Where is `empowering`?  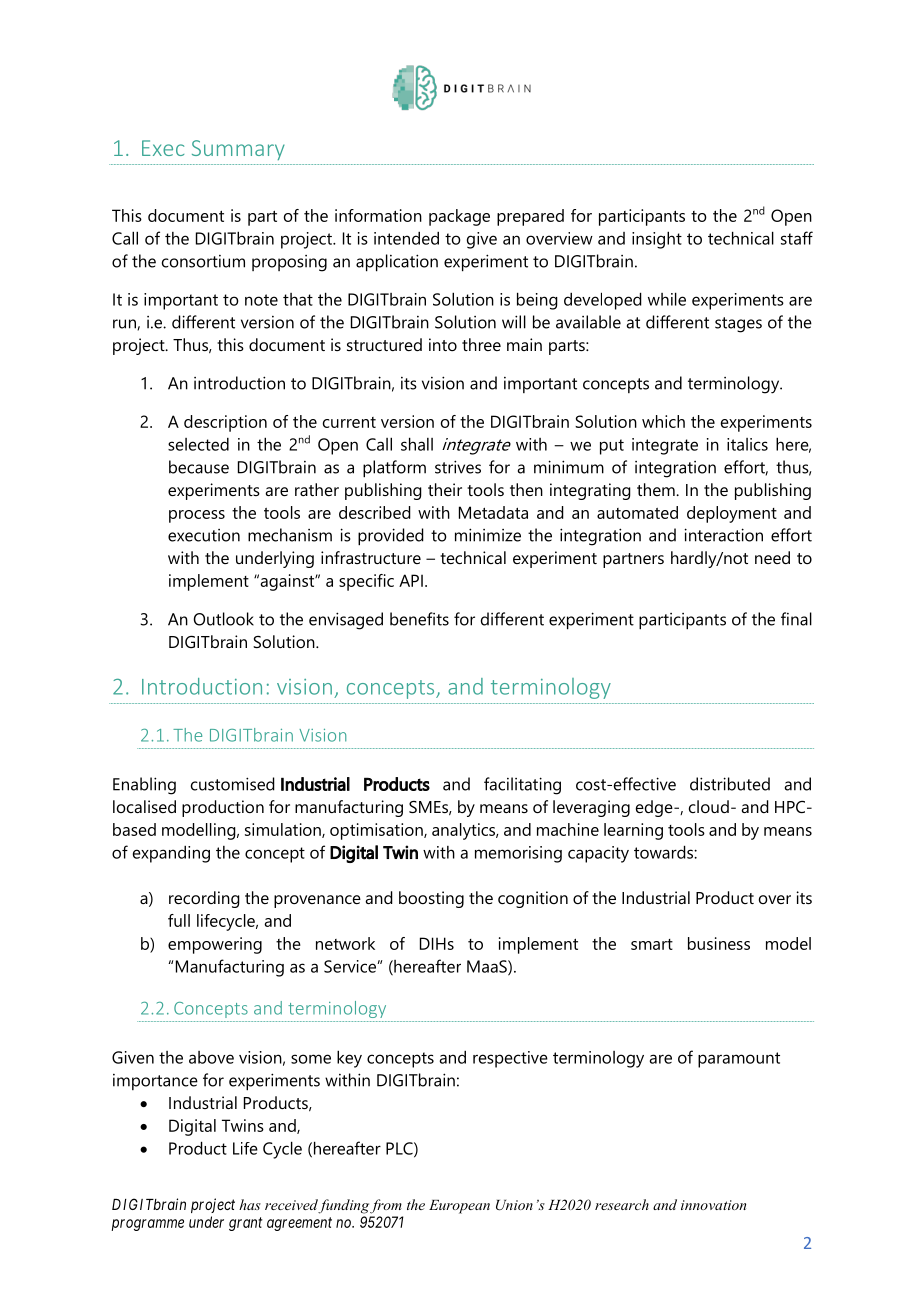 empowering is located at coordinates (215, 945).
